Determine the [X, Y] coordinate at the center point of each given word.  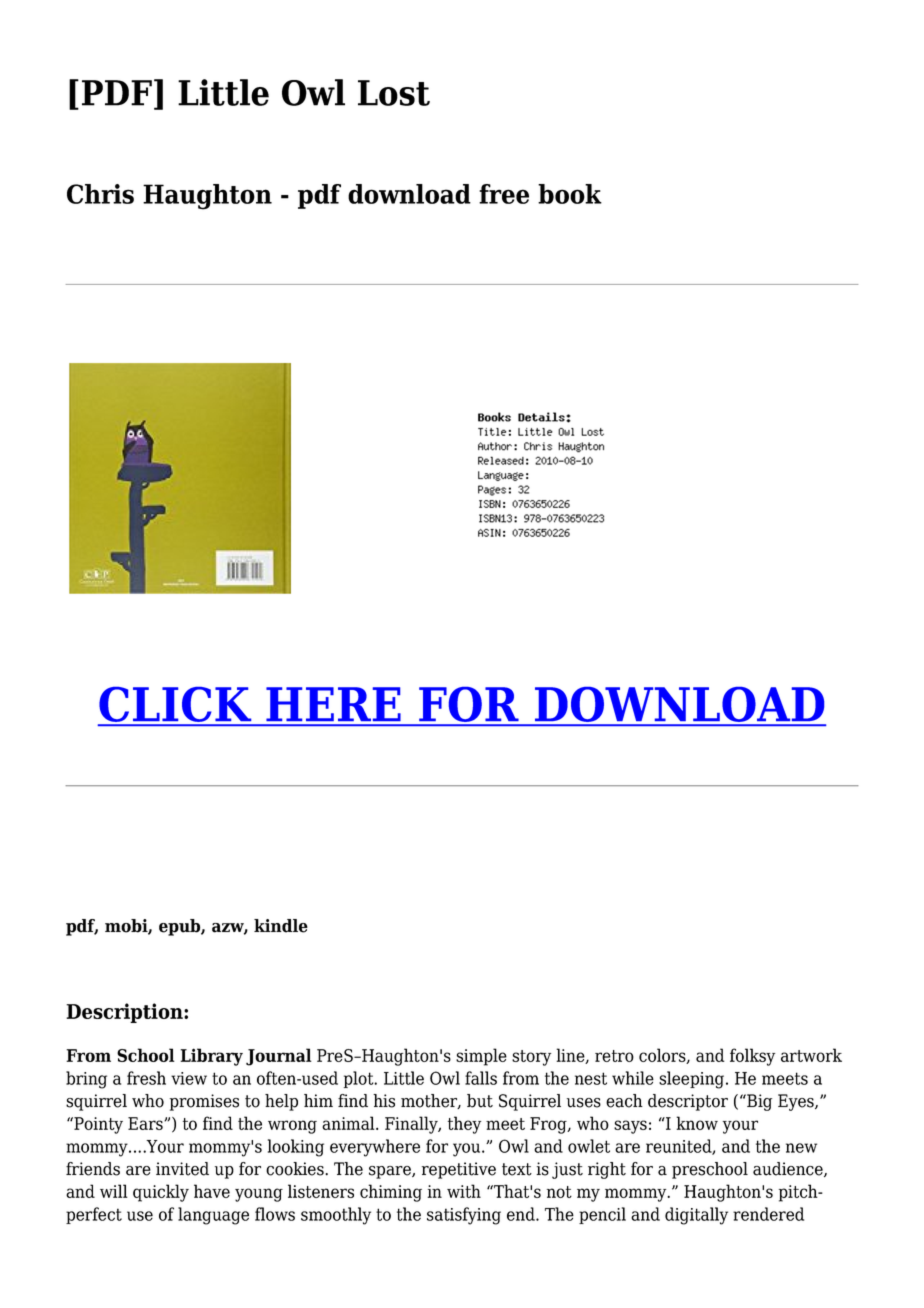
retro [614, 1056]
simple [481, 1057]
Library [211, 1057]
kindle [281, 926]
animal [349, 1123]
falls [481, 1078]
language [213, 1216]
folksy [752, 1057]
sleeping [693, 1080]
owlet [589, 1146]
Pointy [97, 1125]
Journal [279, 1057]
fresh [146, 1078]
